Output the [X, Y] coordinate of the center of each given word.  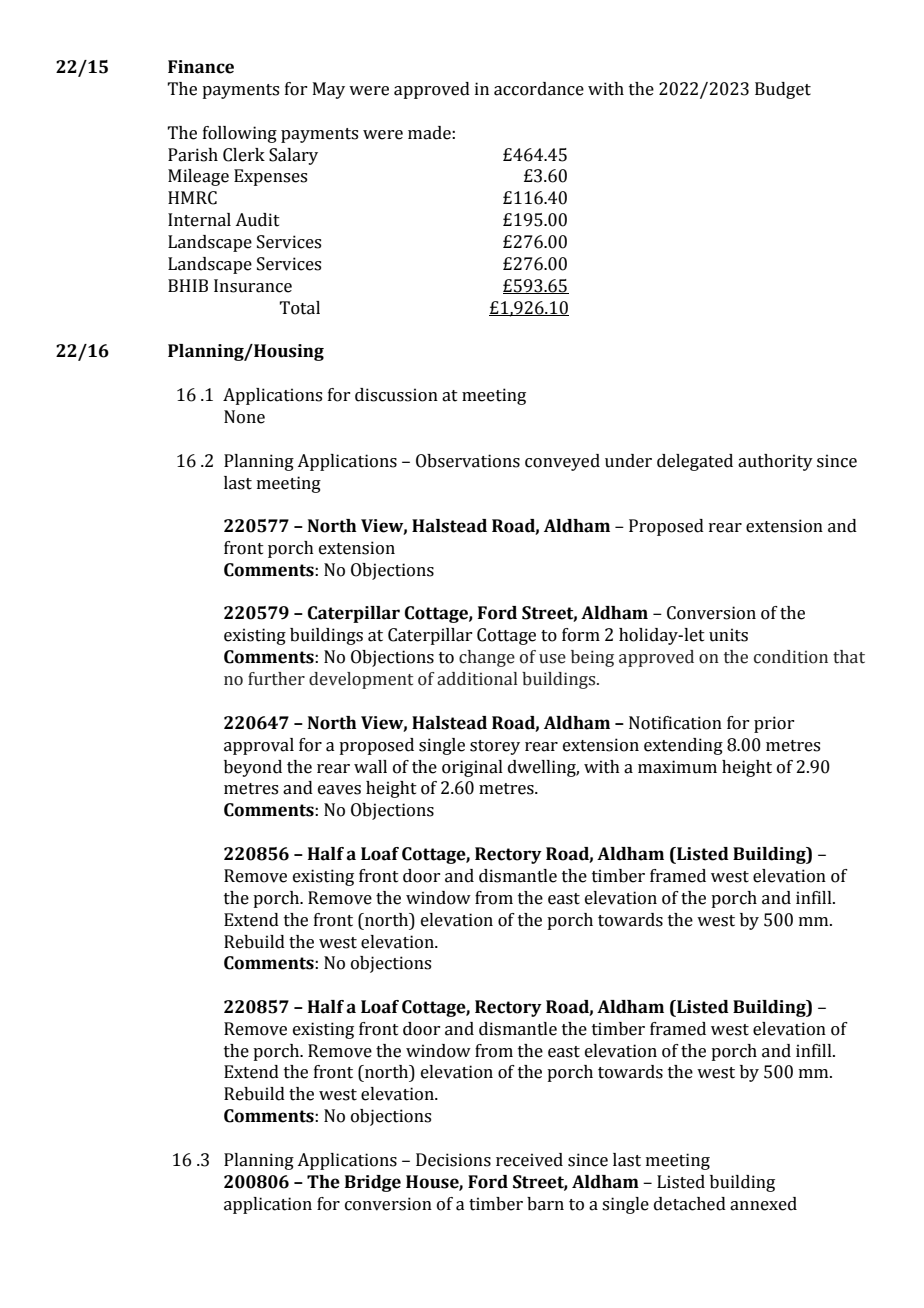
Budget [783, 90]
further [276, 679]
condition [791, 657]
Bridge [373, 1183]
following [240, 134]
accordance [539, 89]
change [487, 658]
